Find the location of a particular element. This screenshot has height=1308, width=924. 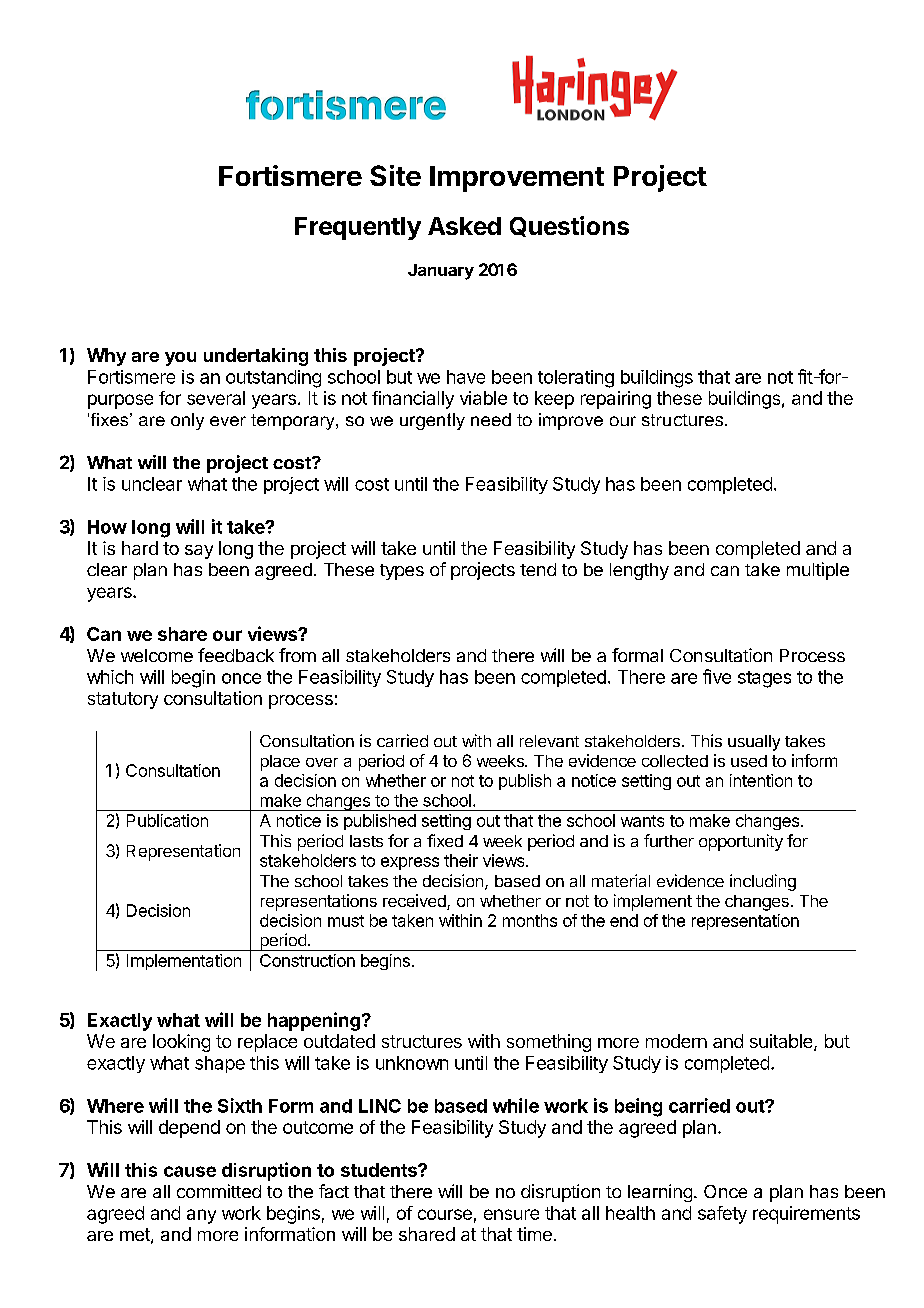

any is located at coordinates (201, 1216).
